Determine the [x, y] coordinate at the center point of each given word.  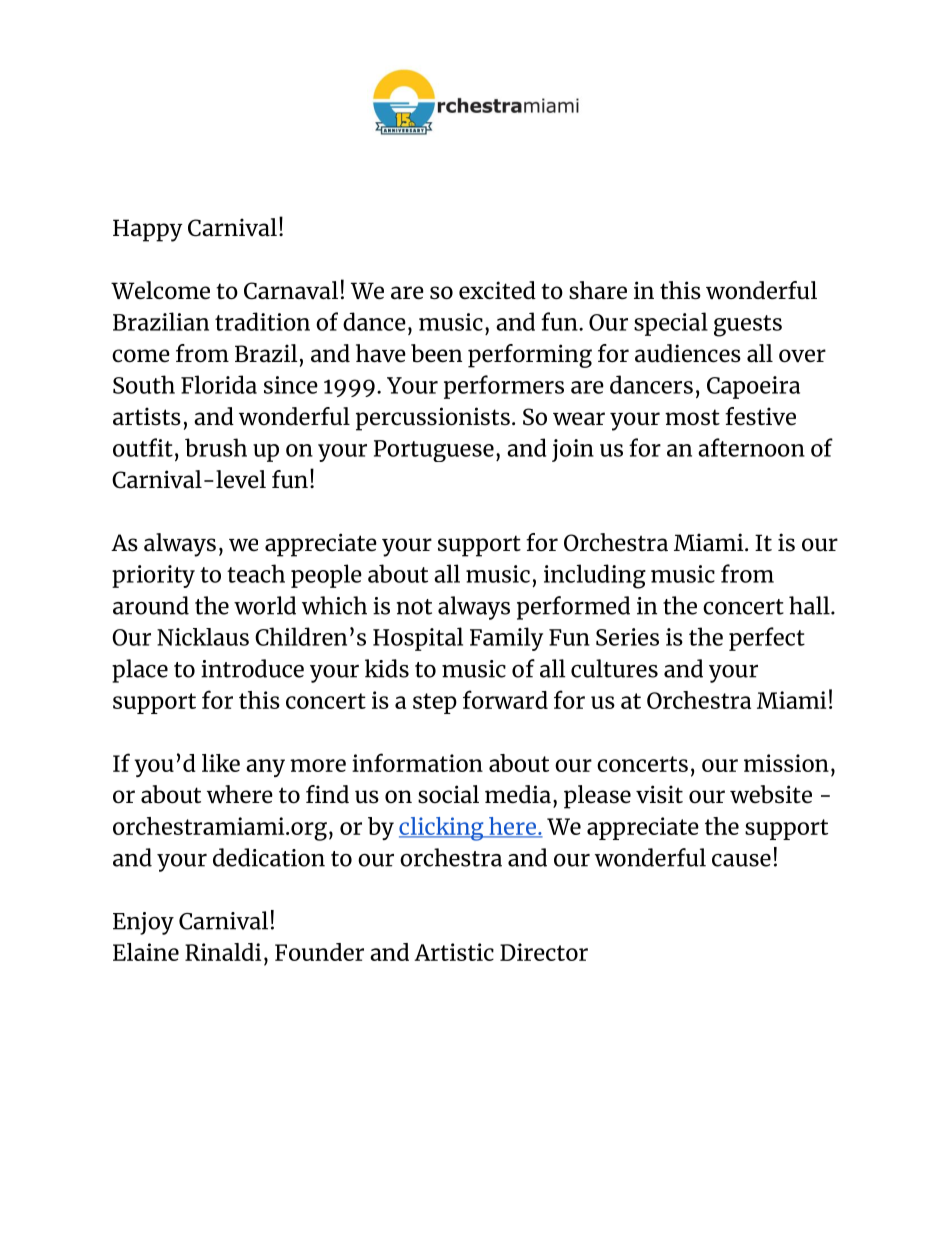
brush [216, 447]
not [414, 607]
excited [497, 290]
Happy [148, 230]
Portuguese [434, 451]
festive [760, 416]
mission [786, 763]
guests [748, 326]
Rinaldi [223, 952]
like [221, 763]
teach [256, 573]
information [417, 762]
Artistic [454, 952]
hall [810, 605]
